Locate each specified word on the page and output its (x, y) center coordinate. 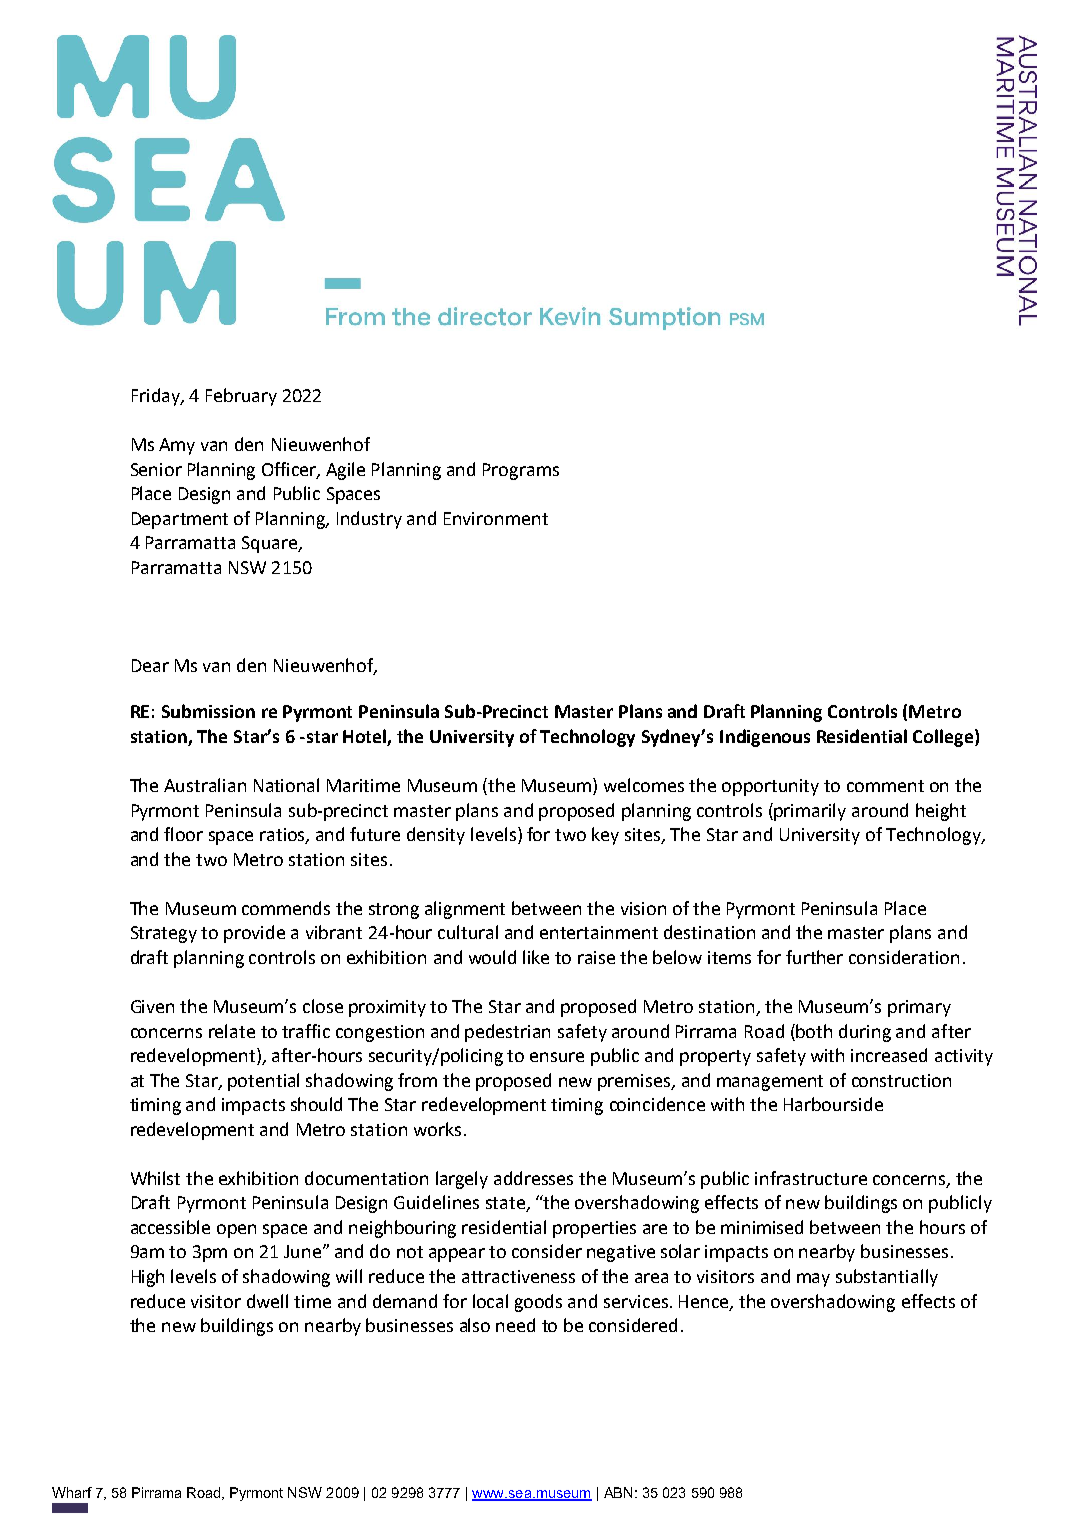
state (506, 1204)
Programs (521, 471)
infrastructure (811, 1178)
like (536, 957)
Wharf (72, 1492)
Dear (150, 665)
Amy (177, 446)
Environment (496, 518)
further (814, 957)
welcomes (644, 785)
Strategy (164, 934)
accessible (170, 1227)
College (944, 738)
